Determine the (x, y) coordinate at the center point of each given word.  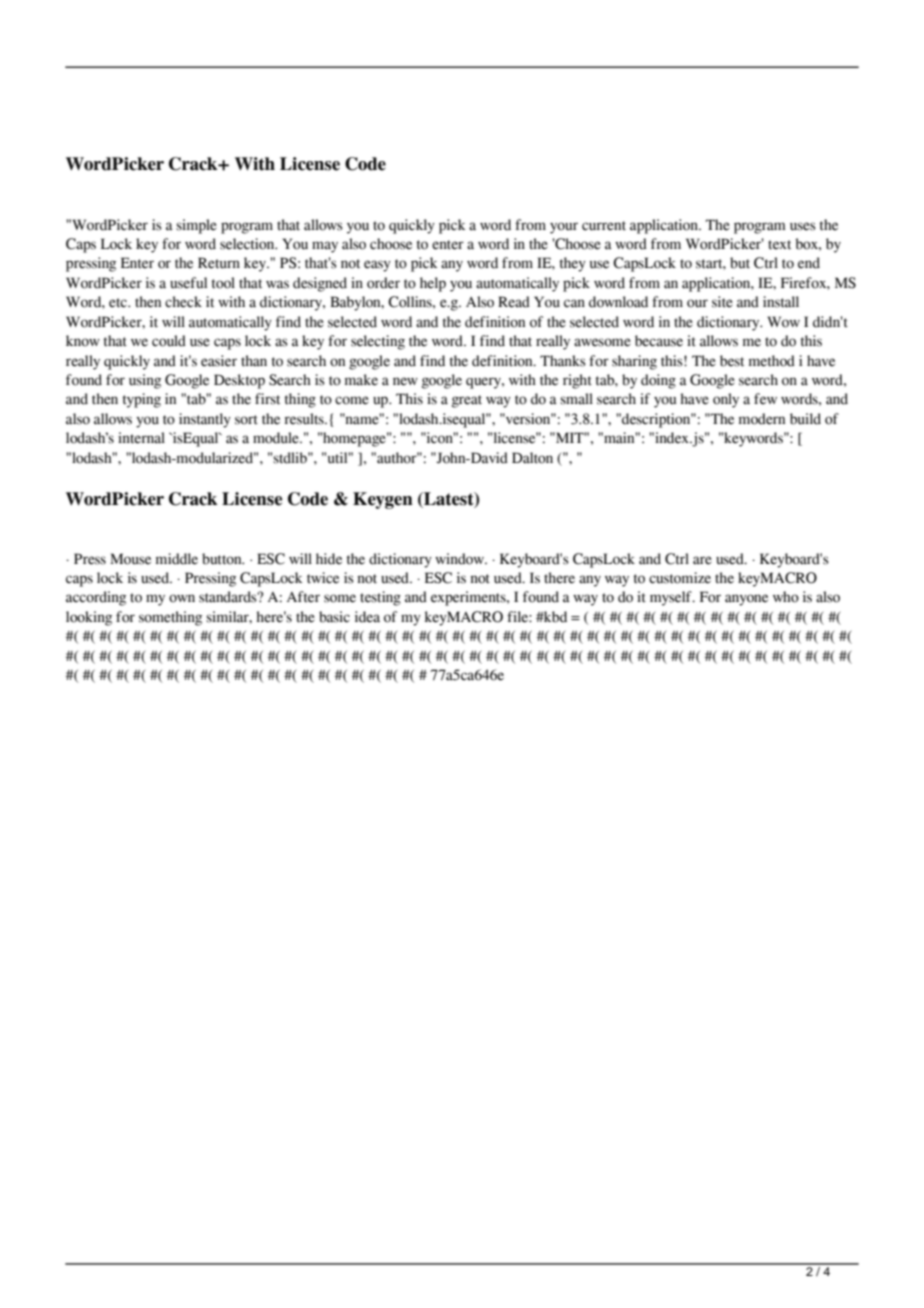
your (564, 228)
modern (762, 419)
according (96, 598)
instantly (205, 420)
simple (196, 226)
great (467, 401)
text (779, 245)
